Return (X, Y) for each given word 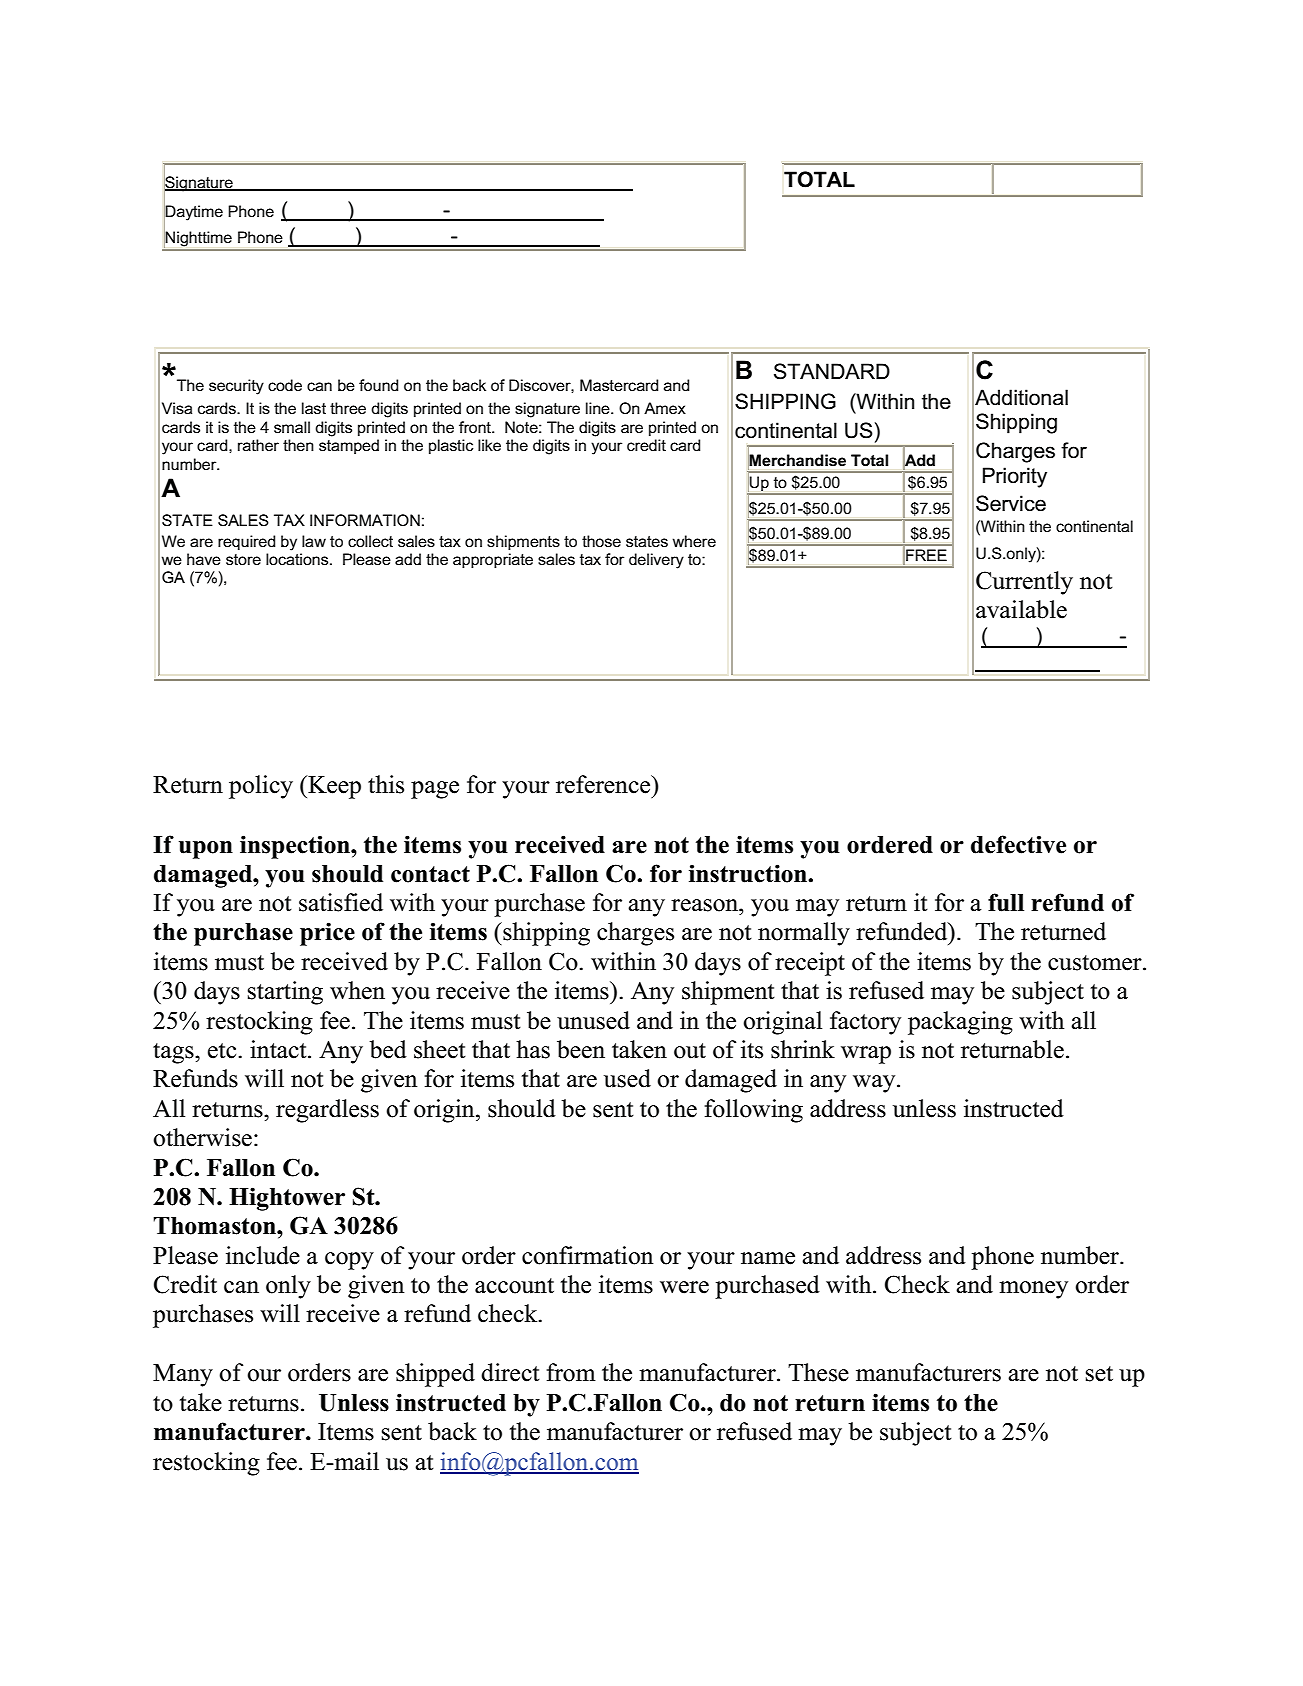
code (285, 385)
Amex (665, 408)
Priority (1015, 477)
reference (604, 784)
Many (183, 1375)
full (1006, 902)
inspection (296, 847)
